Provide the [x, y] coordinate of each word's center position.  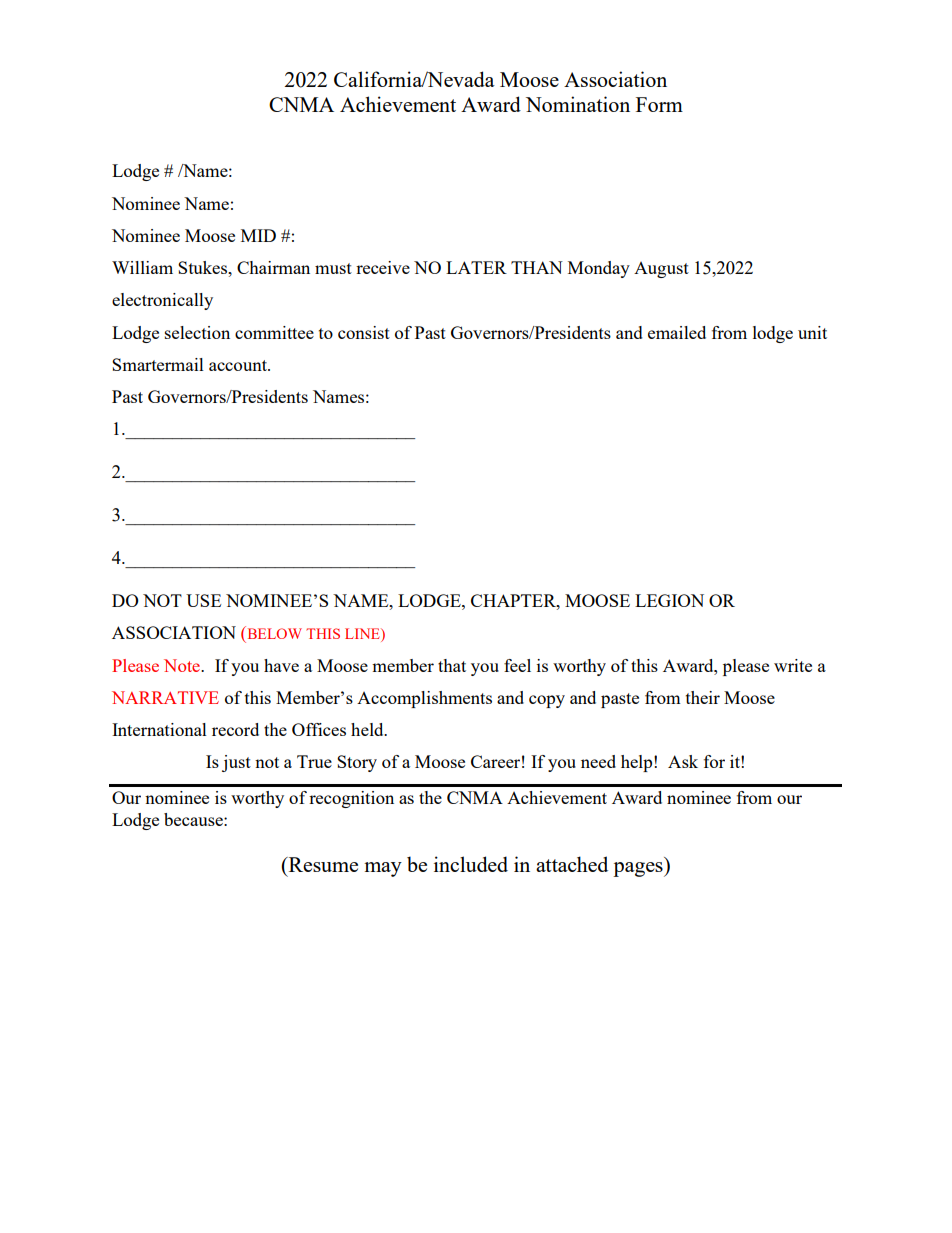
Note [183, 665]
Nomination [578, 104]
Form [659, 104]
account [239, 365]
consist [364, 332]
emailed [677, 332]
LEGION [669, 600]
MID [258, 235]
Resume [322, 864]
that [452, 665]
